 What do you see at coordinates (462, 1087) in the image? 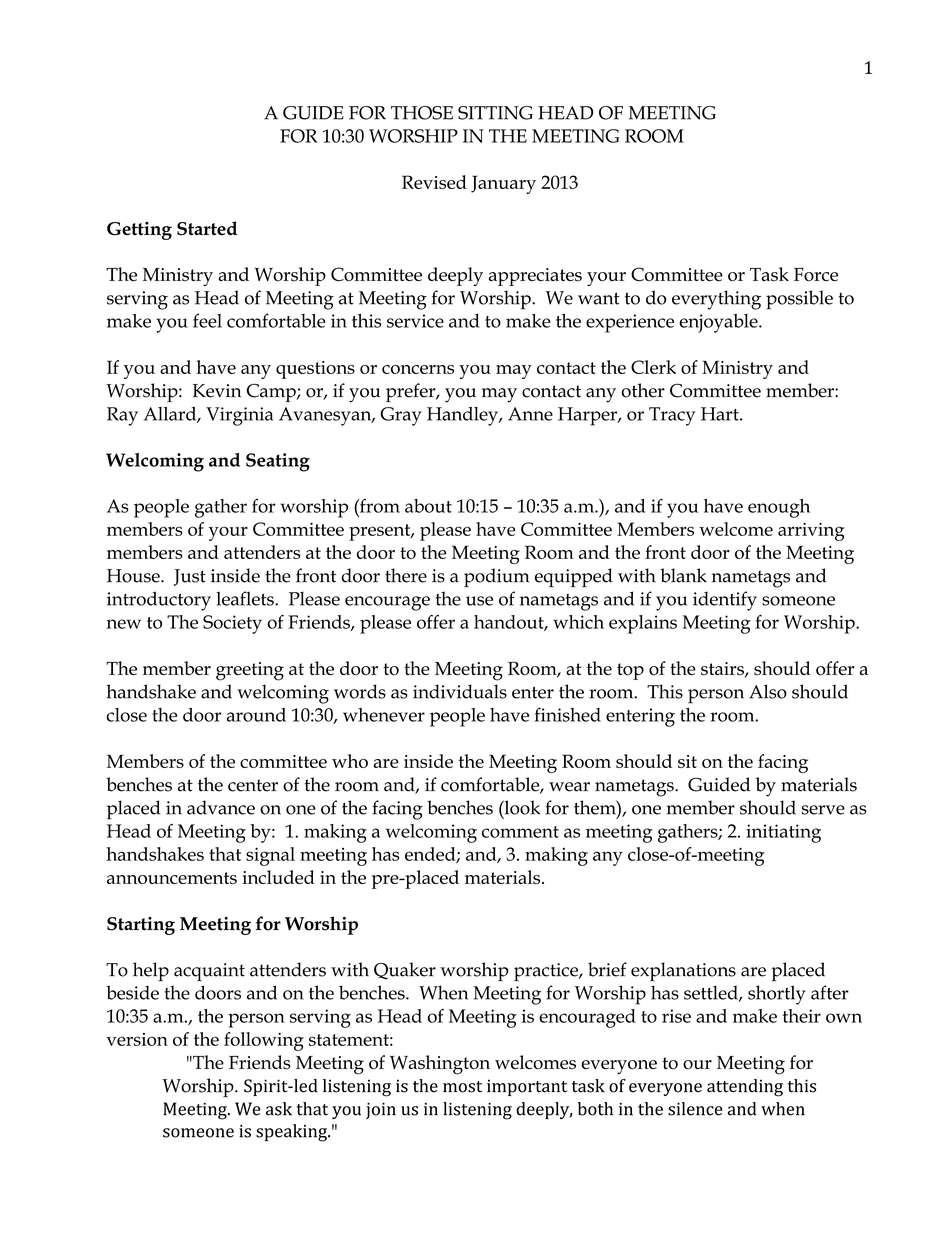
I see `most` at bounding box center [462, 1087].
